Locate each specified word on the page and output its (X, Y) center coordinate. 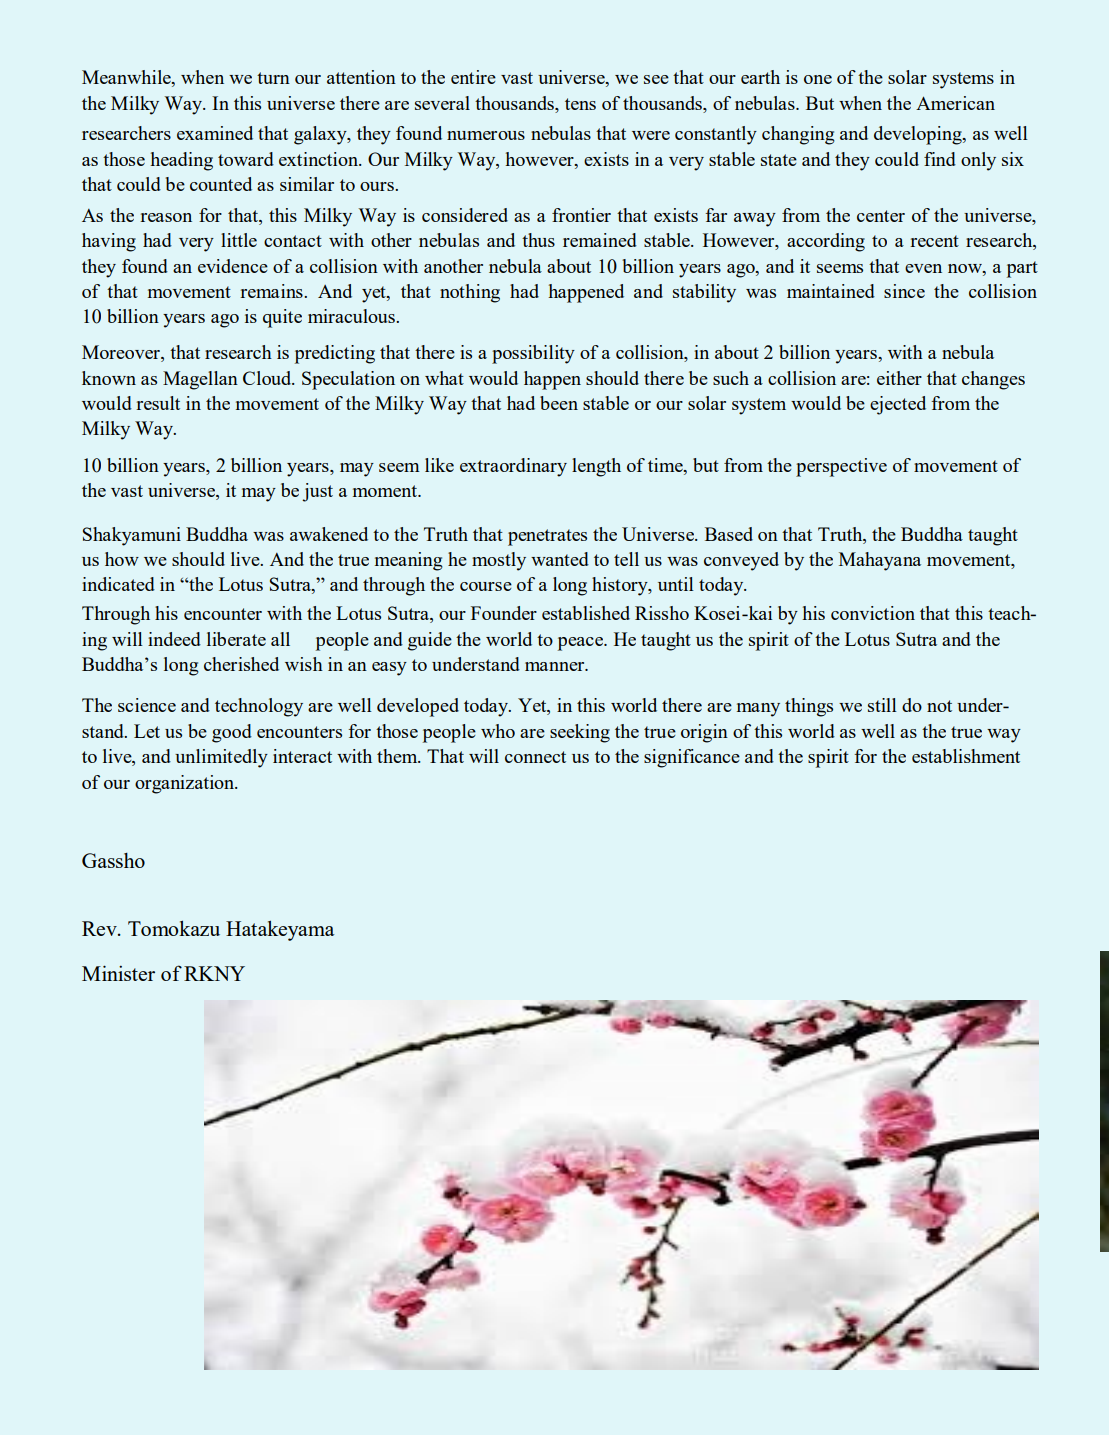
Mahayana (880, 561)
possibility (533, 354)
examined (215, 133)
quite (282, 318)
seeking (580, 733)
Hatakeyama (280, 930)
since (904, 291)
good (232, 733)
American (955, 103)
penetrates (547, 537)
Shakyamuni (132, 536)
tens (580, 104)
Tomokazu (174, 928)
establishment (966, 756)
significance (692, 758)
